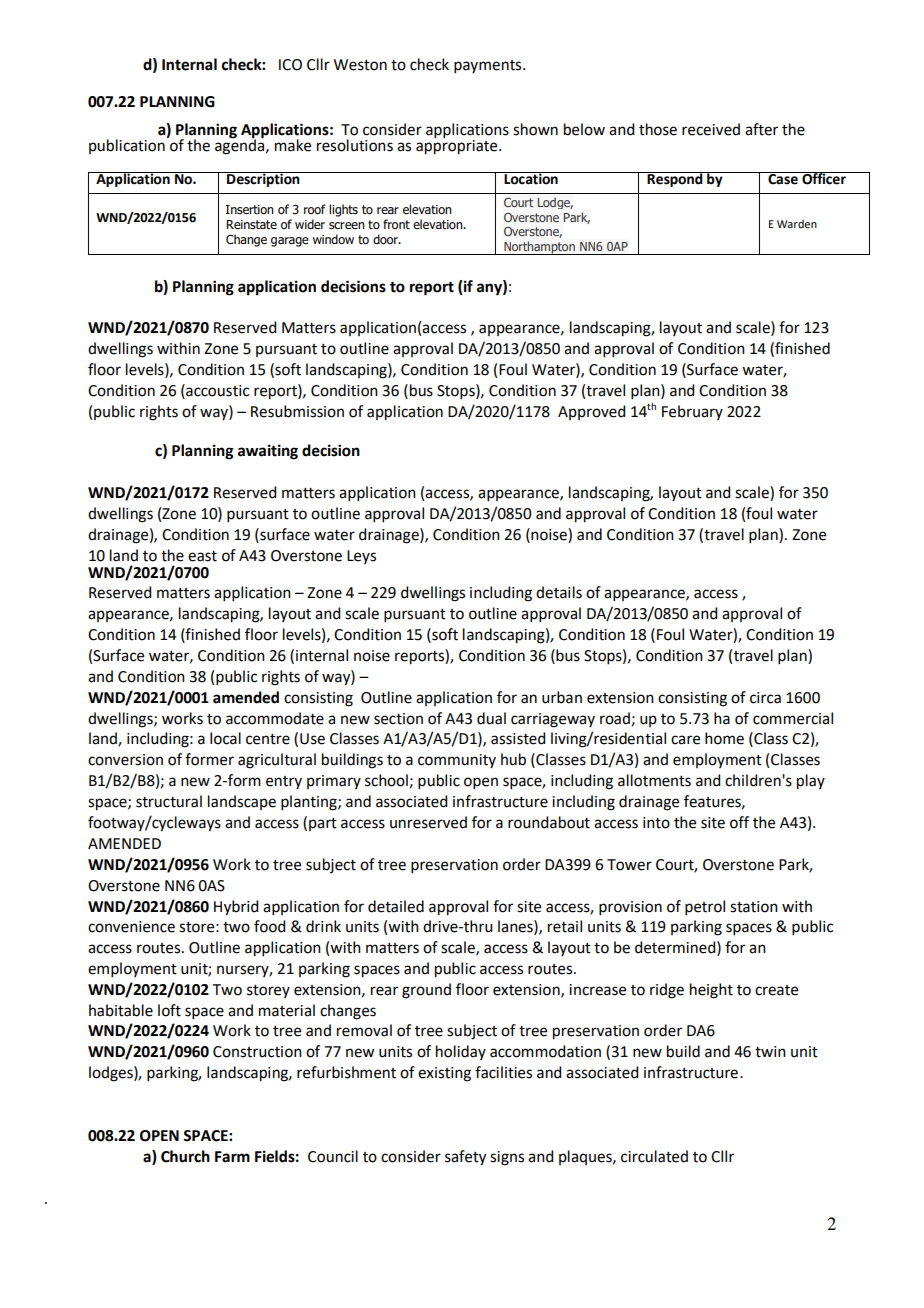 This image has height=1308, width=924. Describe the element at coordinates (465, 1158) in the image. I see `safety` at that location.
